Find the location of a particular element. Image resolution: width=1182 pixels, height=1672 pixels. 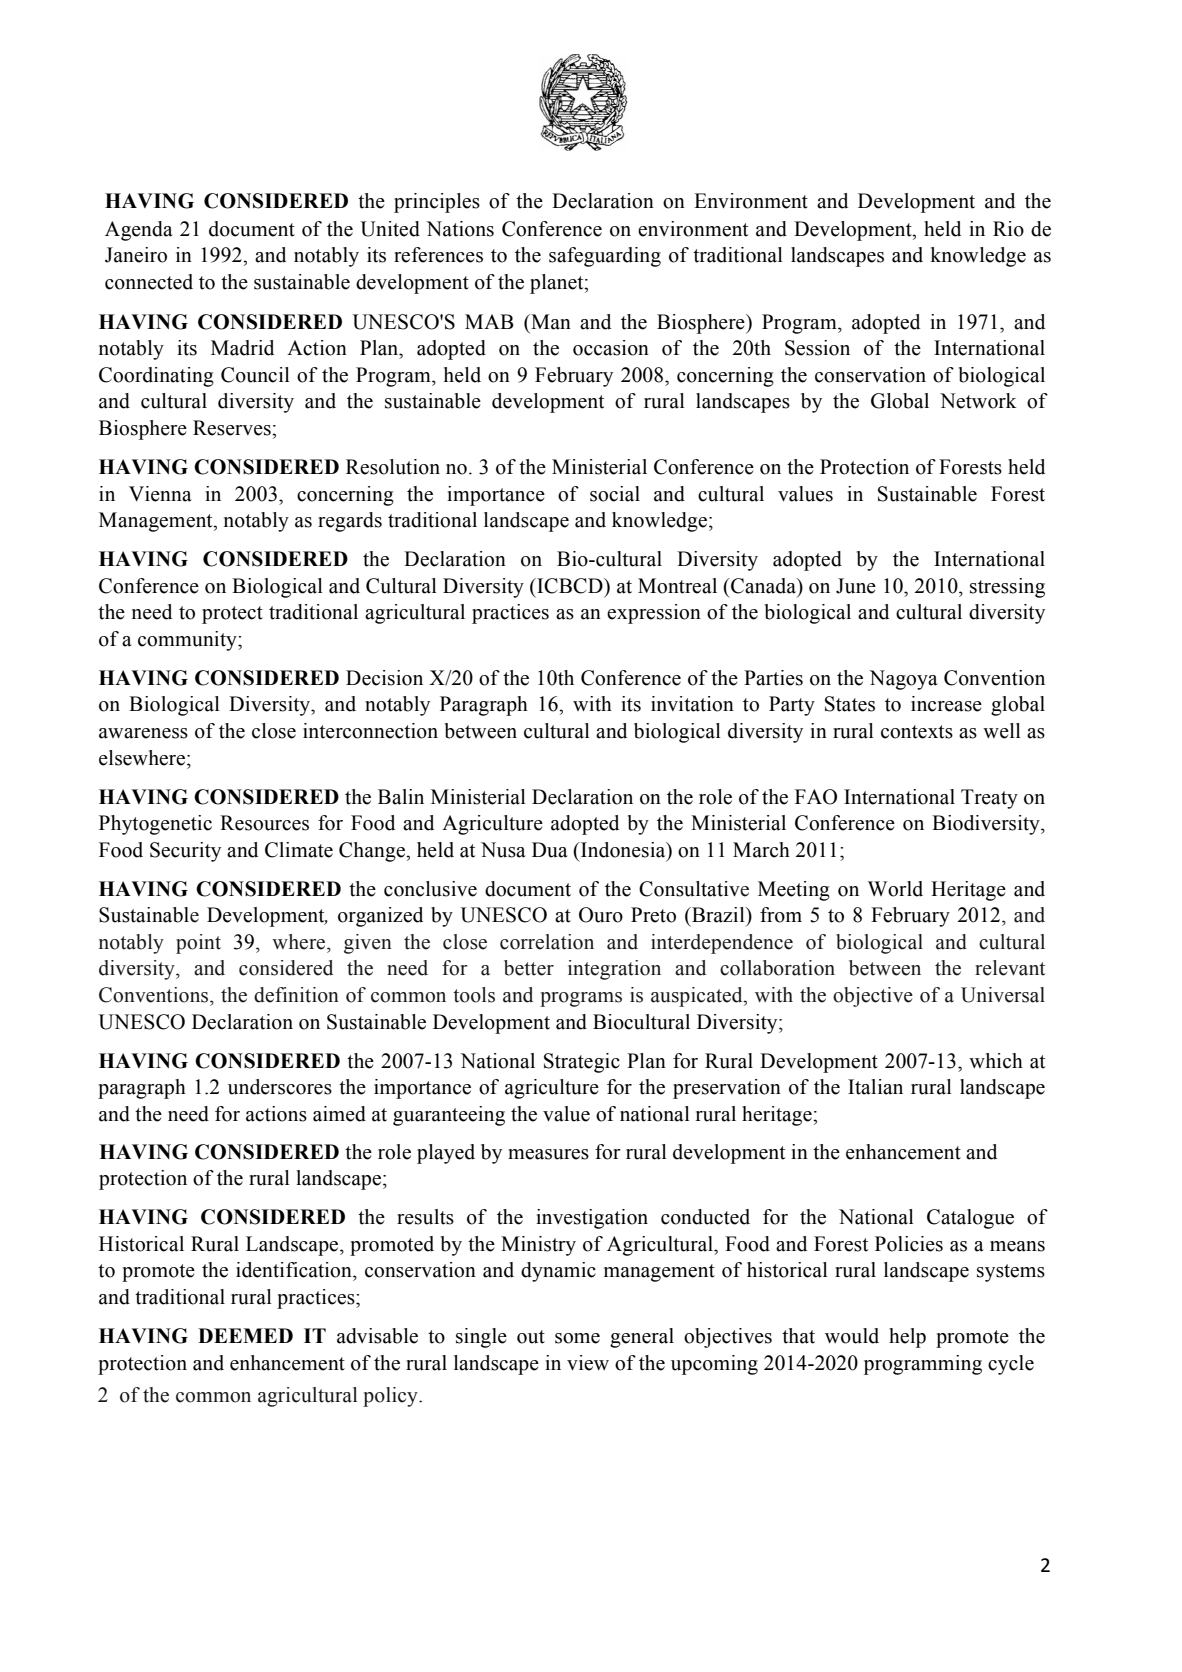

Resources is located at coordinates (264, 823).
